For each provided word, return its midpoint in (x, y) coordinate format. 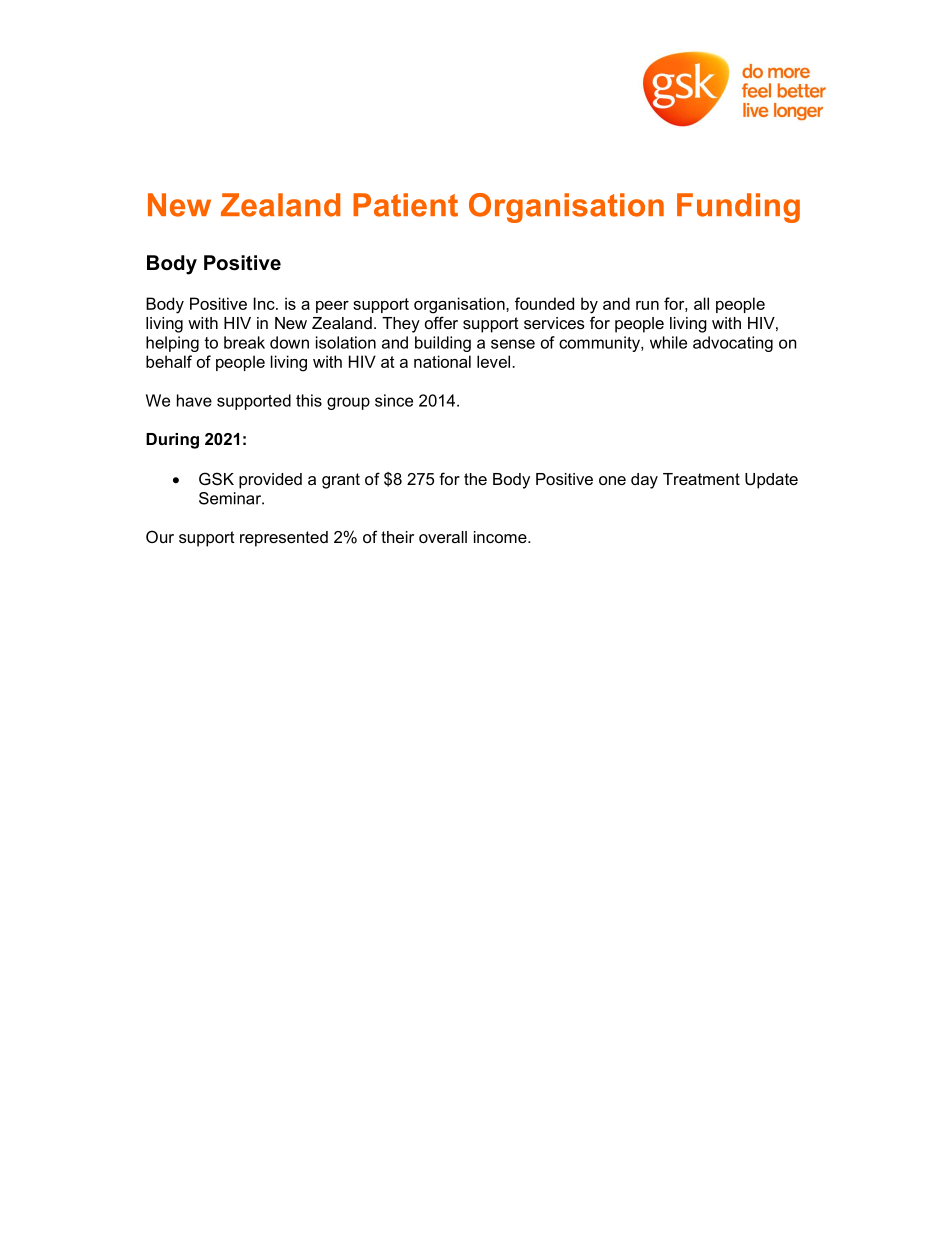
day (644, 481)
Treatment (701, 479)
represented (284, 539)
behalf (169, 361)
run (647, 305)
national (442, 361)
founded (544, 303)
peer (332, 307)
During (172, 441)
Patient (405, 205)
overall (443, 537)
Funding (738, 208)
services (554, 323)
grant (341, 481)
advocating (733, 344)
